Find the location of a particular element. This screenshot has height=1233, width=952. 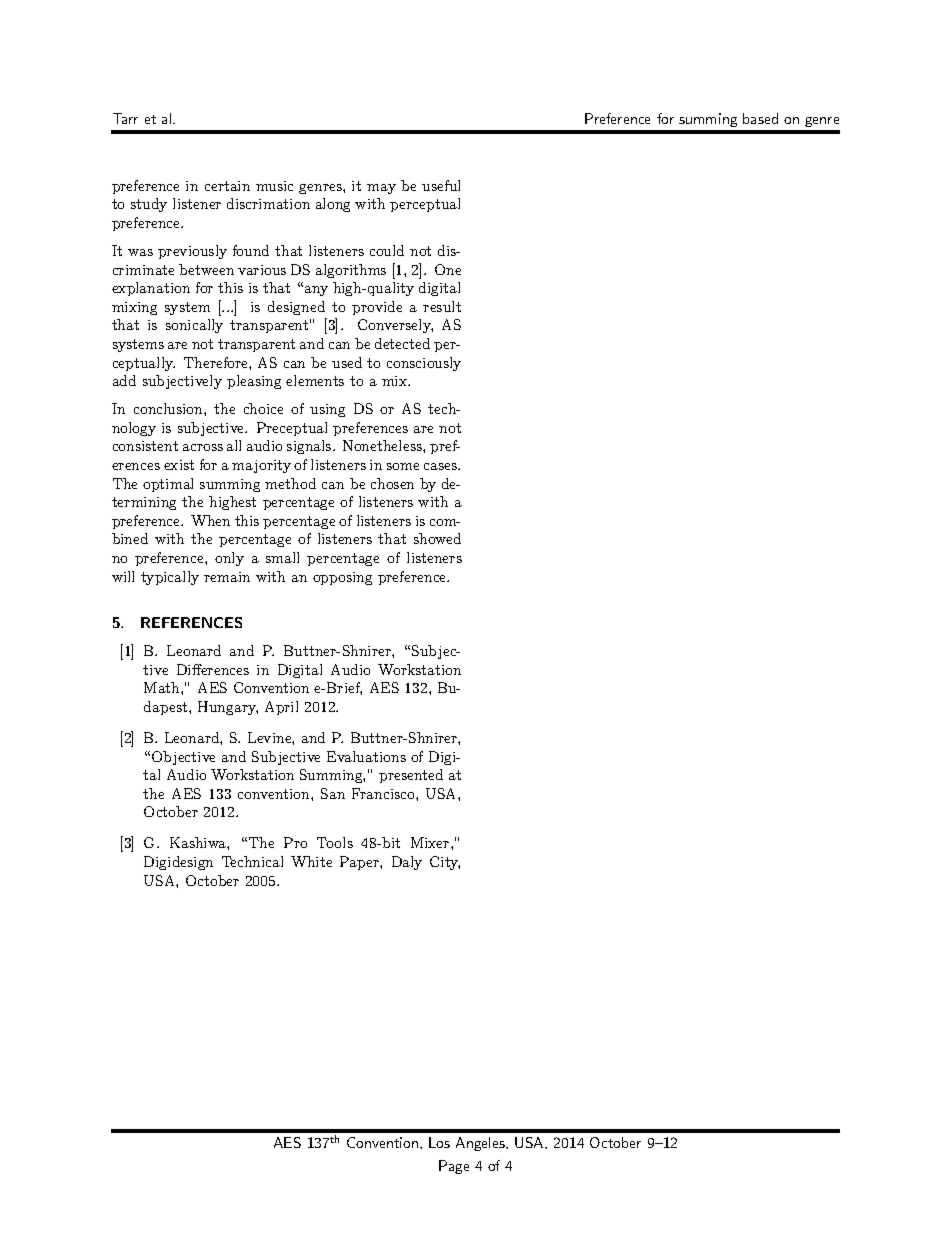

Page is located at coordinates (454, 1167).
